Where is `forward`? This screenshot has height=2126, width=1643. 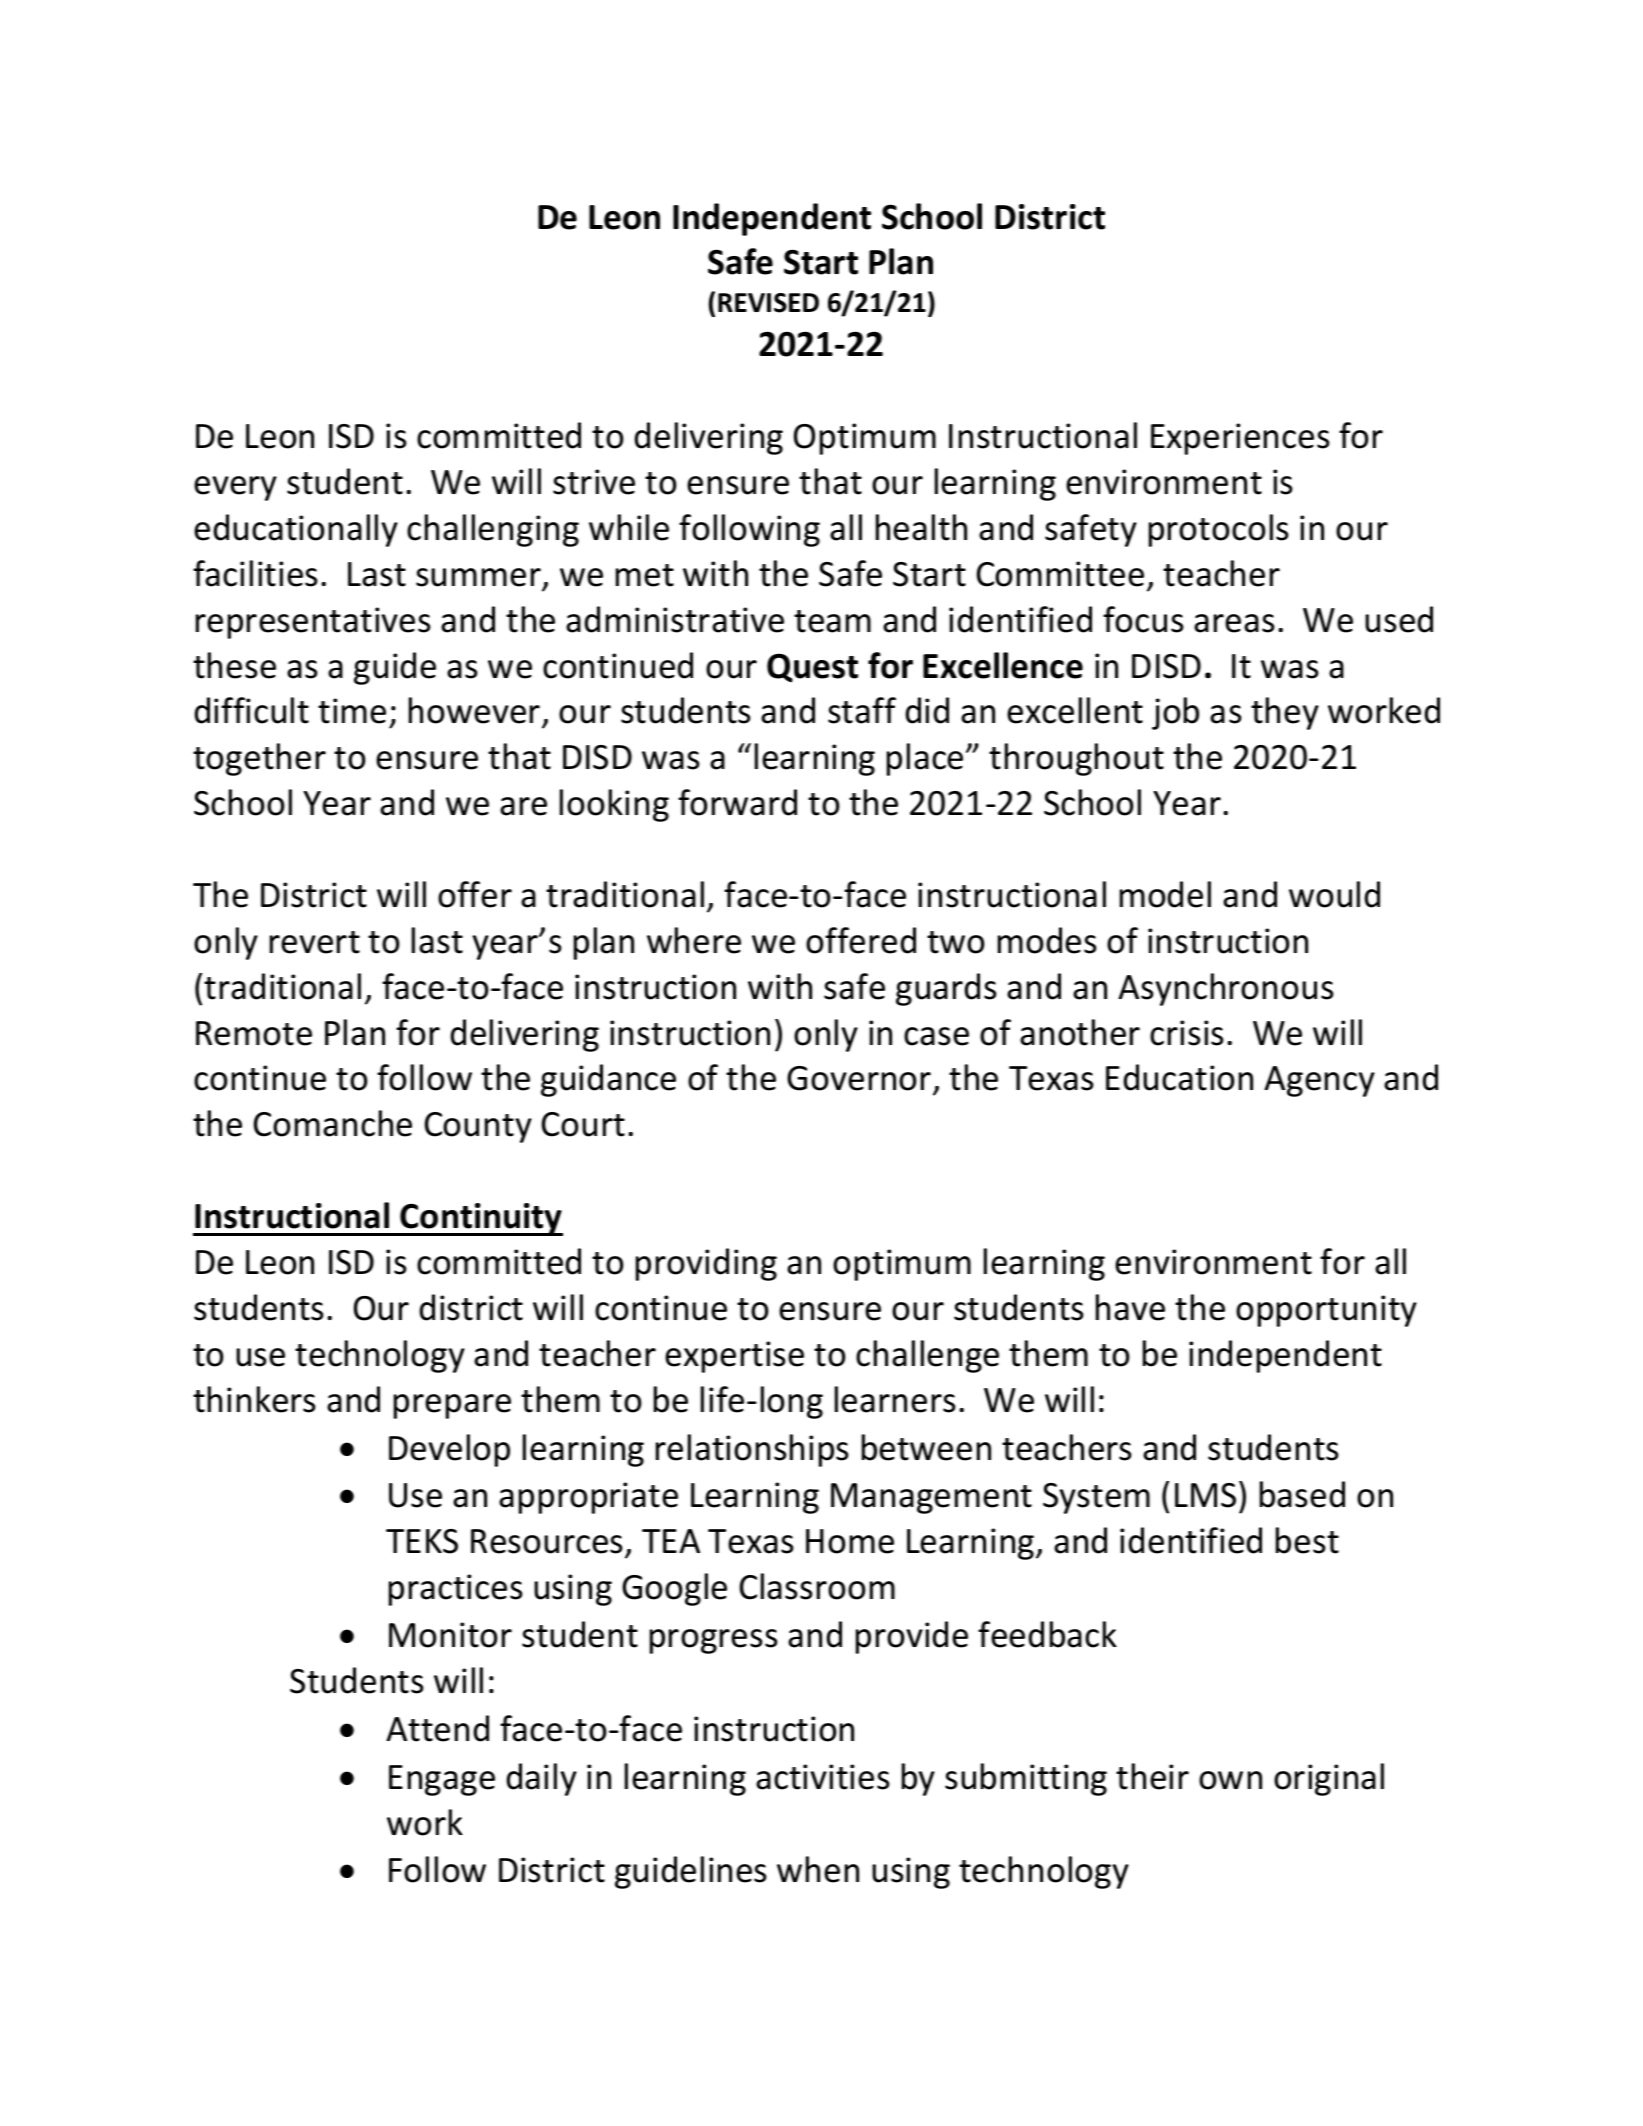 forward is located at coordinates (737, 802).
